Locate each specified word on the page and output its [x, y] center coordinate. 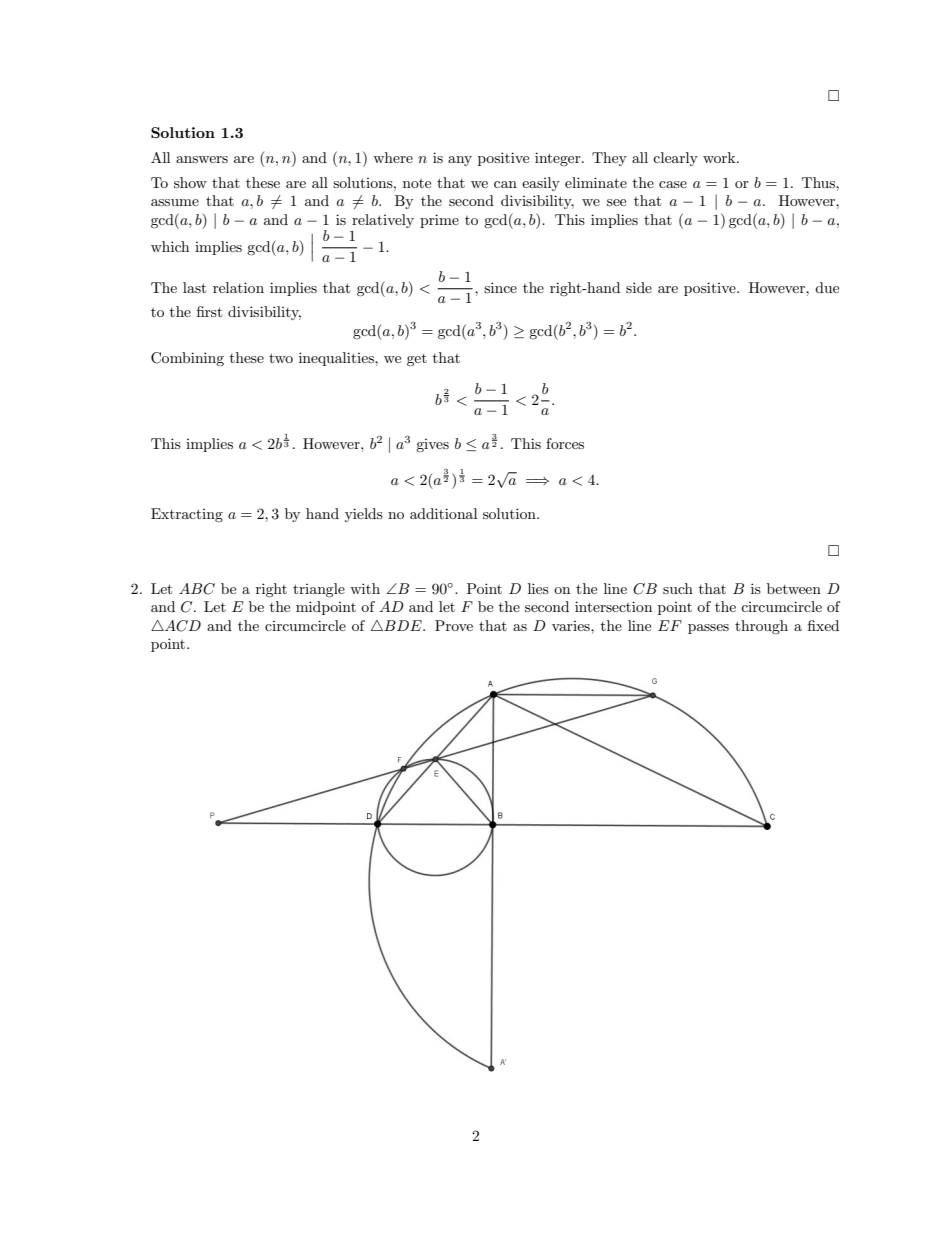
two [281, 358]
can [505, 184]
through [761, 627]
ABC [197, 589]
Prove [454, 625]
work [720, 157]
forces [565, 443]
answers [202, 159]
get [417, 360]
